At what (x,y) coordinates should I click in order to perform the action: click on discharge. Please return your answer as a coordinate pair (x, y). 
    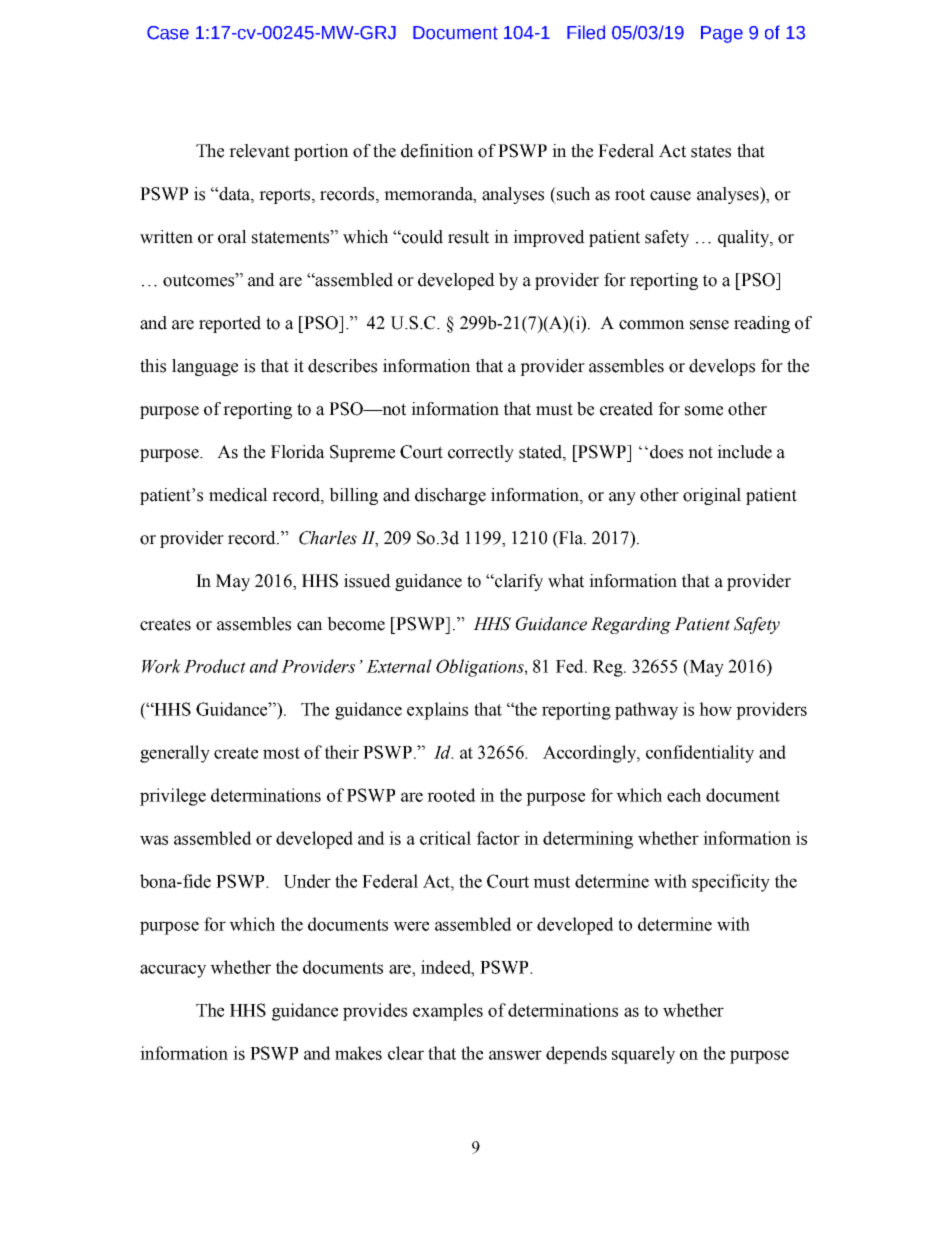
    Looking at the image, I should click on (450, 496).
